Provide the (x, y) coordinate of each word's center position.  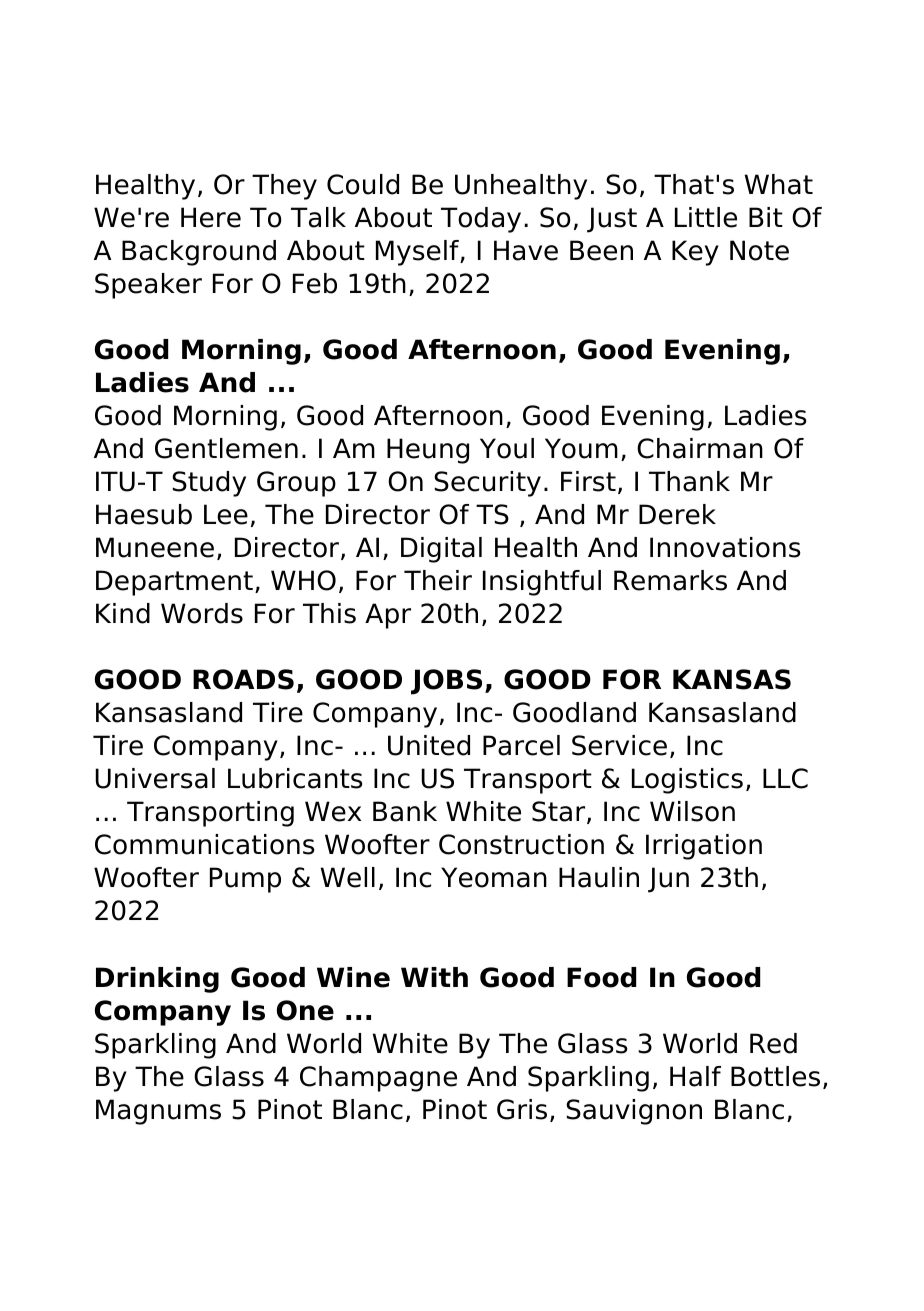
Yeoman (494, 877)
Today (481, 220)
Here (211, 217)
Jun (668, 880)
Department (174, 583)
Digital (441, 550)
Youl (507, 448)
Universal (155, 778)
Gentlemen (226, 448)
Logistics (687, 781)
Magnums (158, 1112)
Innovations (725, 547)
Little (706, 217)
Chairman (700, 448)
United (429, 745)
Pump (245, 880)
